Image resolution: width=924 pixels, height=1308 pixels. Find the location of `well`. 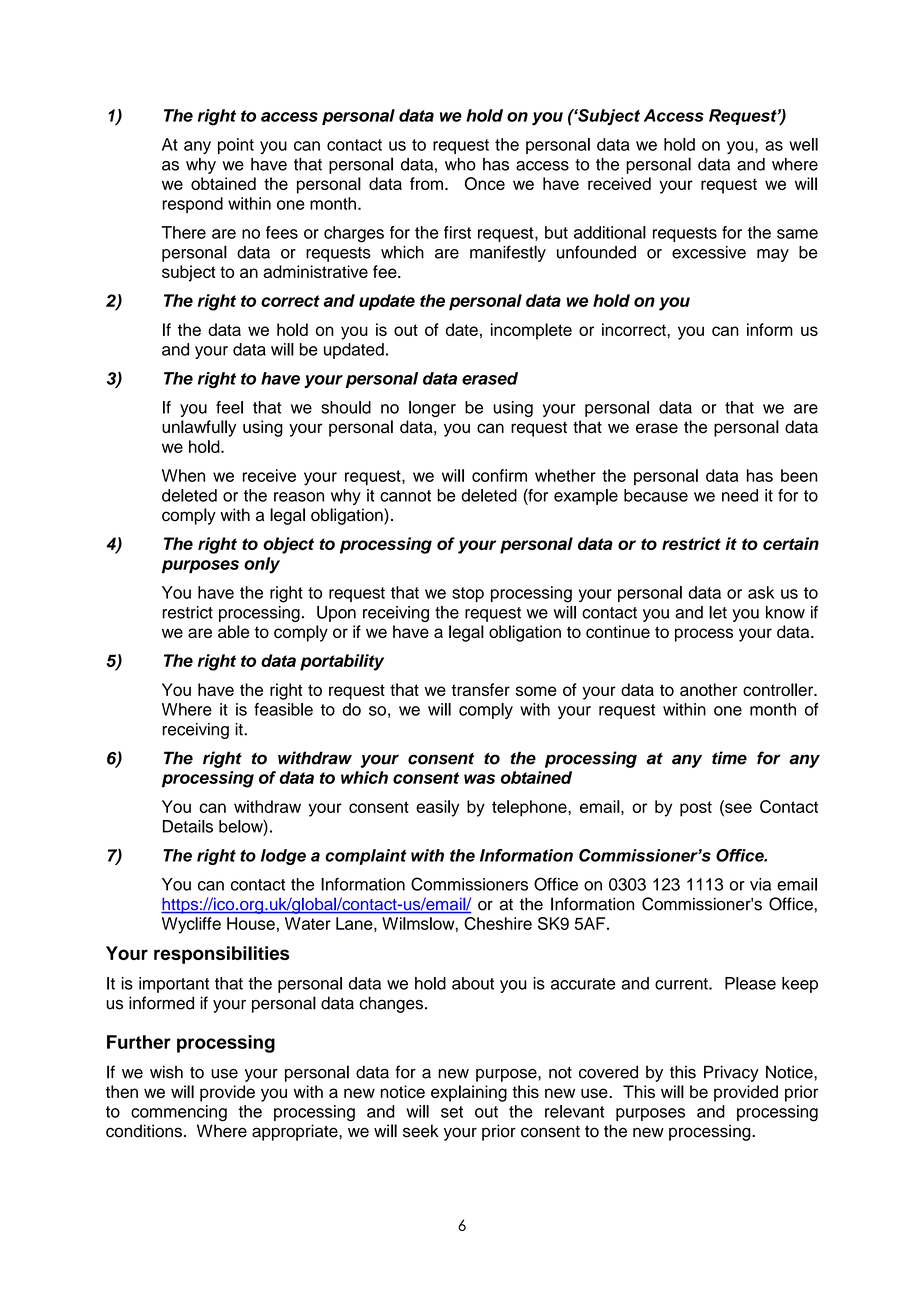

well is located at coordinates (803, 144).
